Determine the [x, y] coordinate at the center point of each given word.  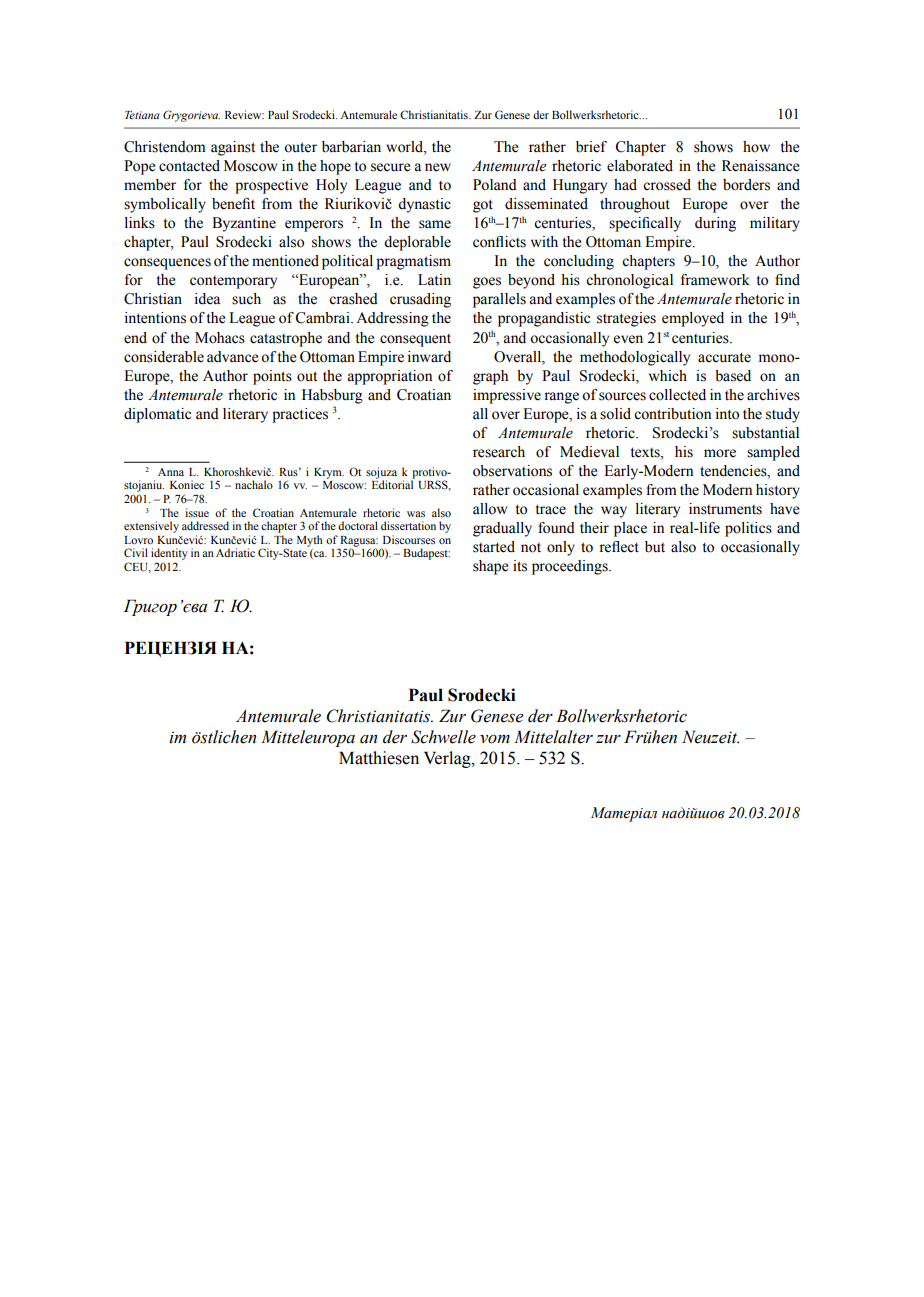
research [499, 452]
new [438, 167]
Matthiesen [379, 758]
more [720, 453]
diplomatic [157, 415]
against [233, 148]
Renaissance [761, 166]
